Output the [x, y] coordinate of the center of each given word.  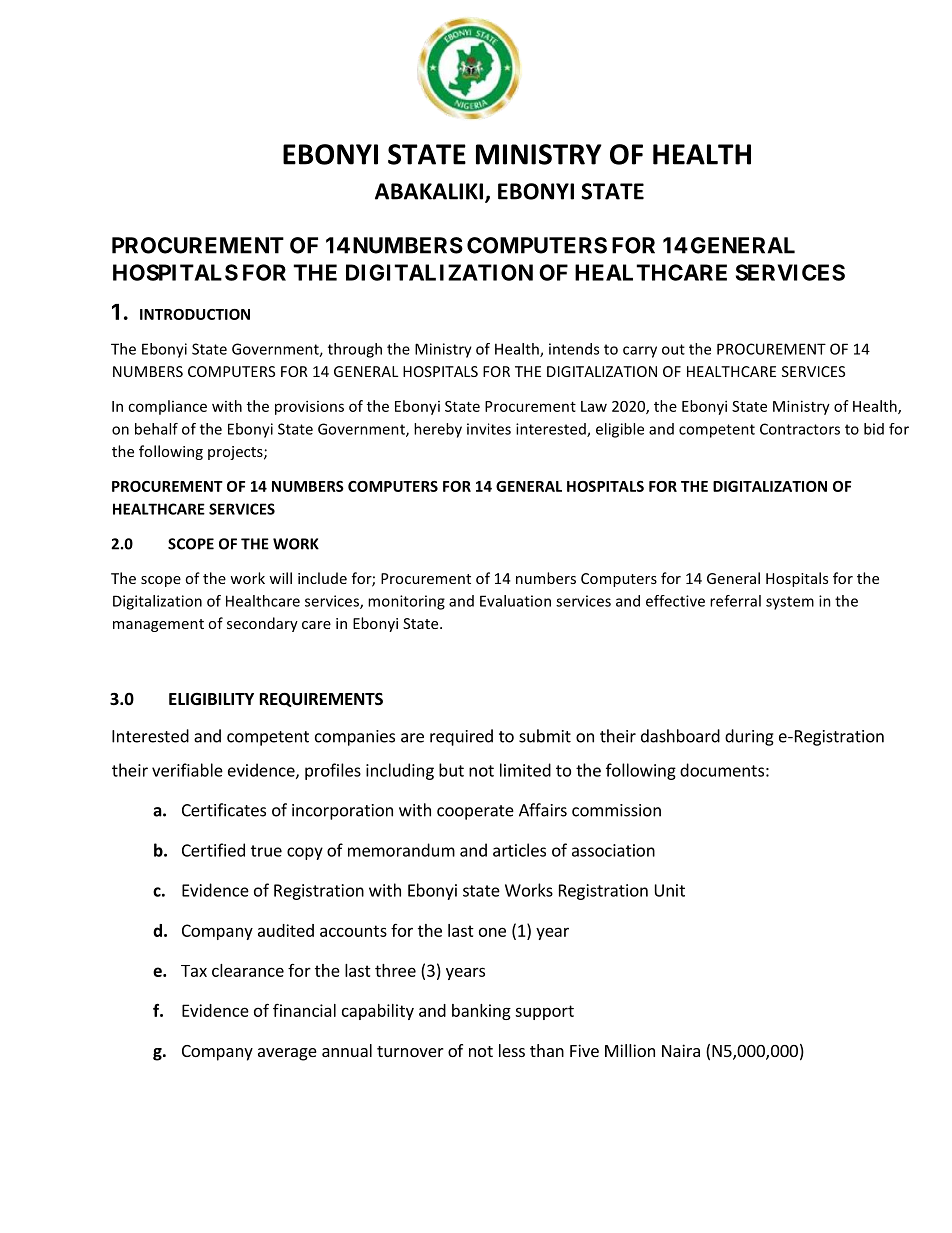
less [512, 1050]
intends [574, 349]
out [673, 349]
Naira [681, 1050]
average [287, 1054]
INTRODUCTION [195, 314]
